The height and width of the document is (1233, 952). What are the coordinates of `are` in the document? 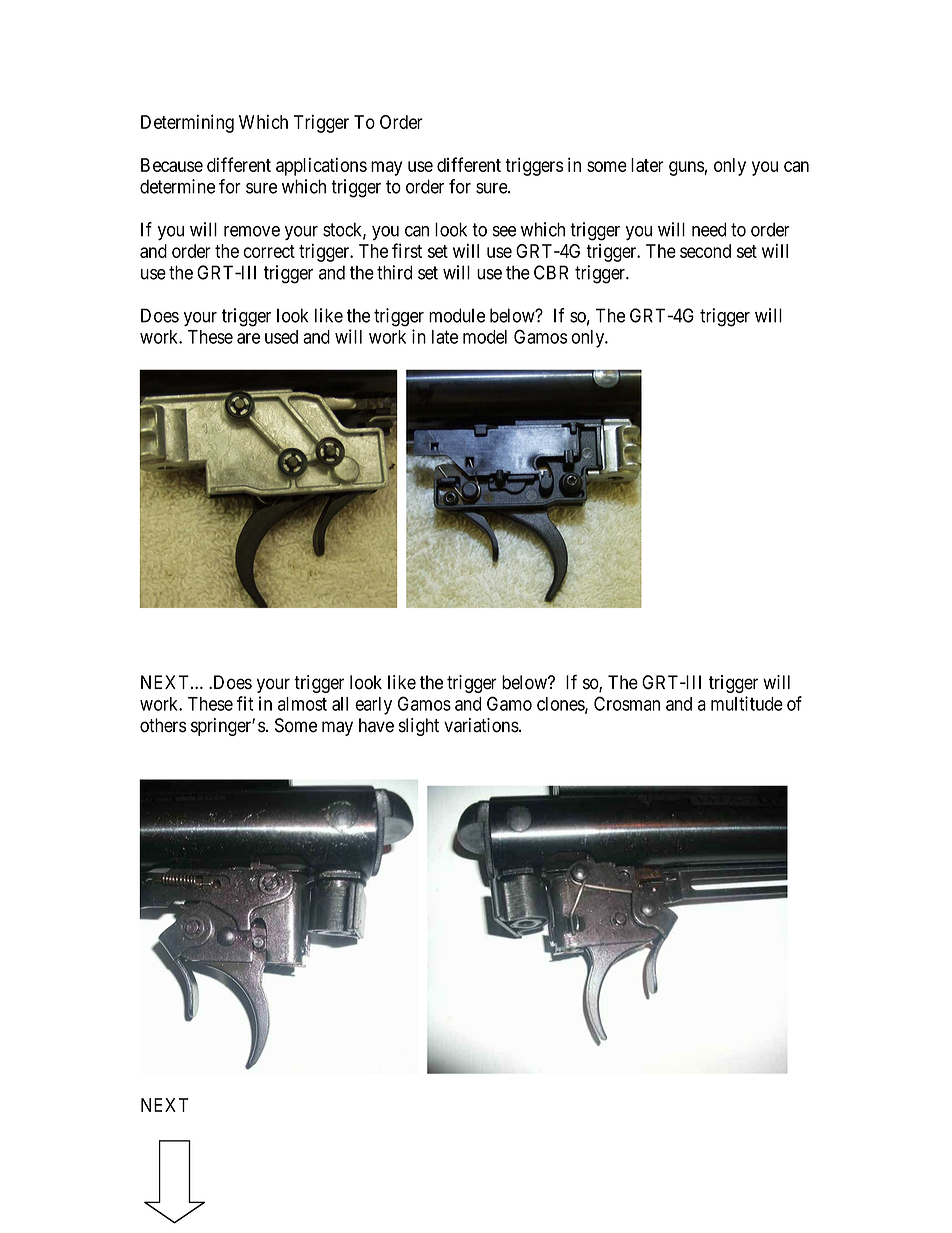 It's located at (248, 338).
